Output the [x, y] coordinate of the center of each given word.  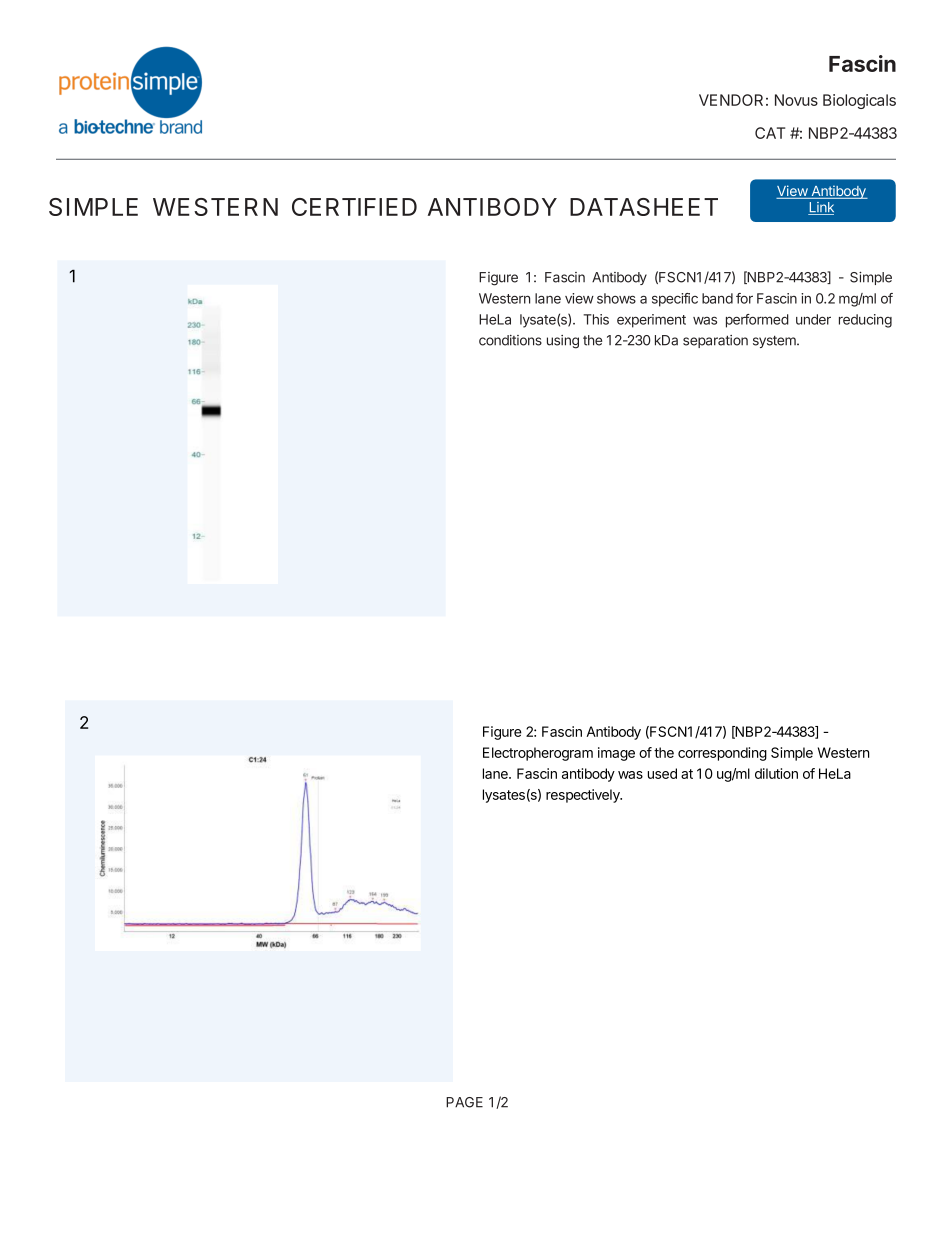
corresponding [722, 754]
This [596, 319]
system [775, 342]
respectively [584, 796]
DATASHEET [644, 207]
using [563, 342]
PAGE [464, 1102]
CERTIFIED [354, 207]
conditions [510, 340]
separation [715, 341]
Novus [796, 100]
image [616, 754]
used [662, 773]
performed [757, 321]
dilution [776, 773]
